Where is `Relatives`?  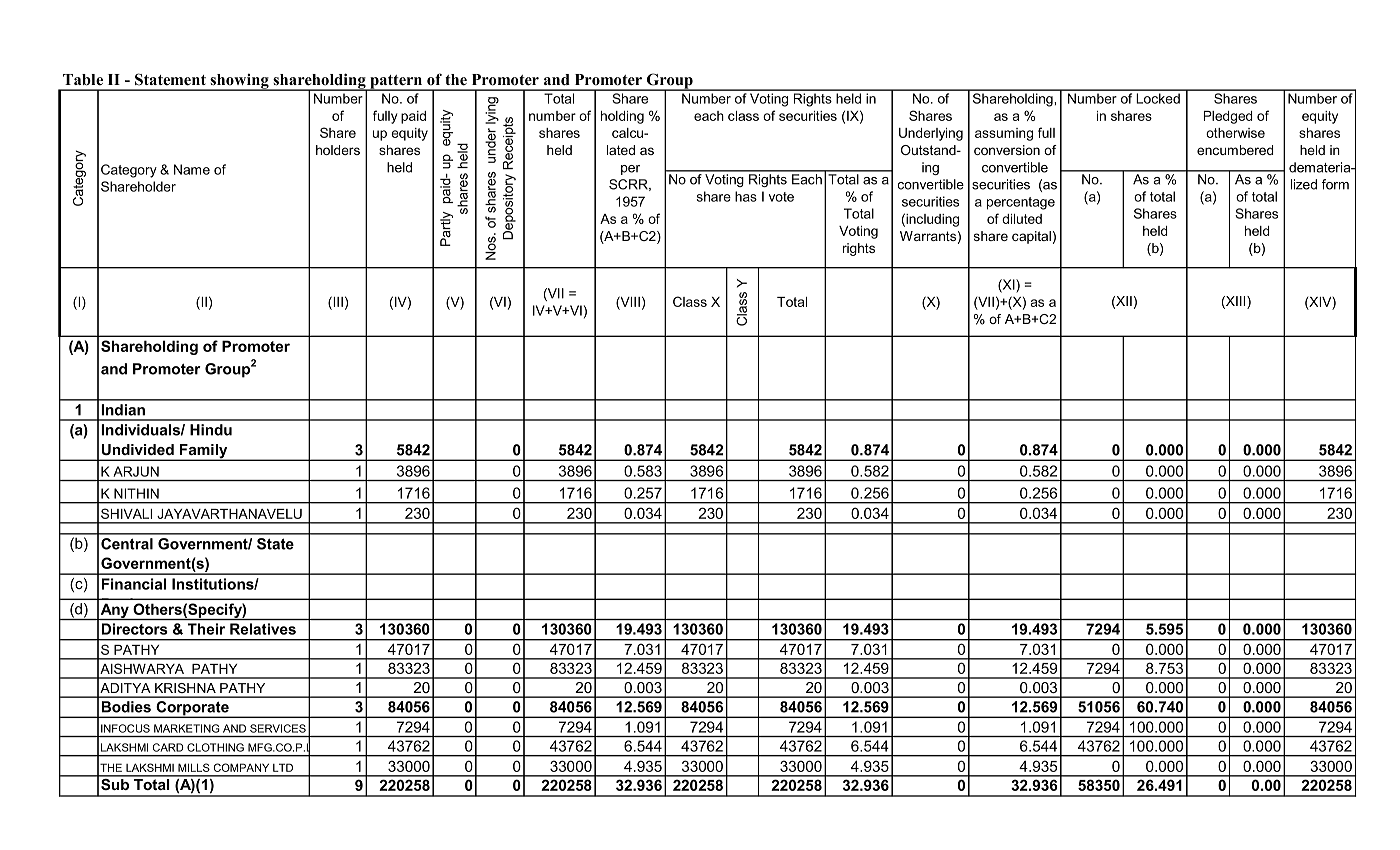 Relatives is located at coordinates (263, 629).
